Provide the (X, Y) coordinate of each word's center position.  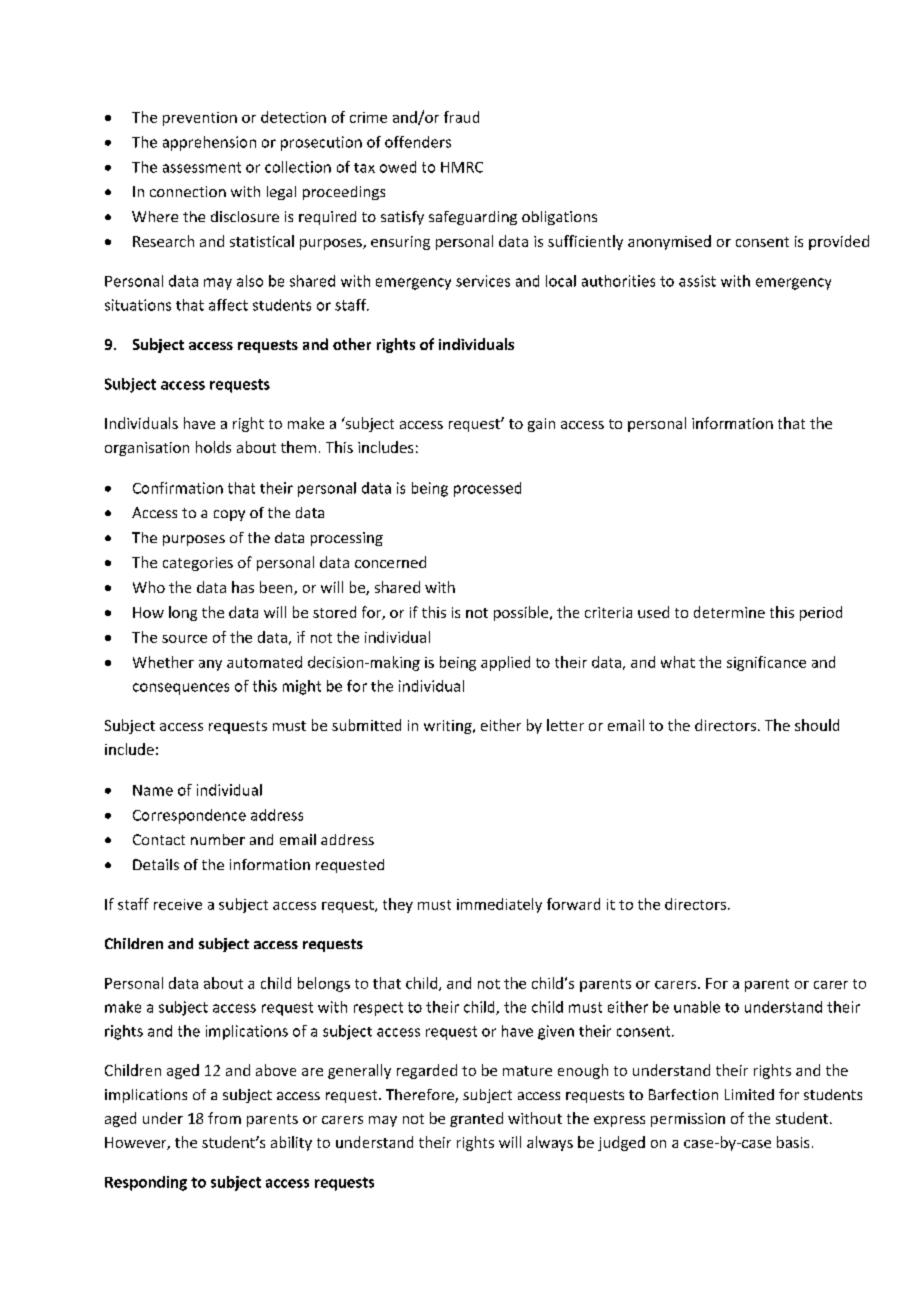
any (210, 665)
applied (505, 663)
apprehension (209, 143)
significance (766, 663)
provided (839, 242)
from (224, 1118)
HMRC (462, 167)
